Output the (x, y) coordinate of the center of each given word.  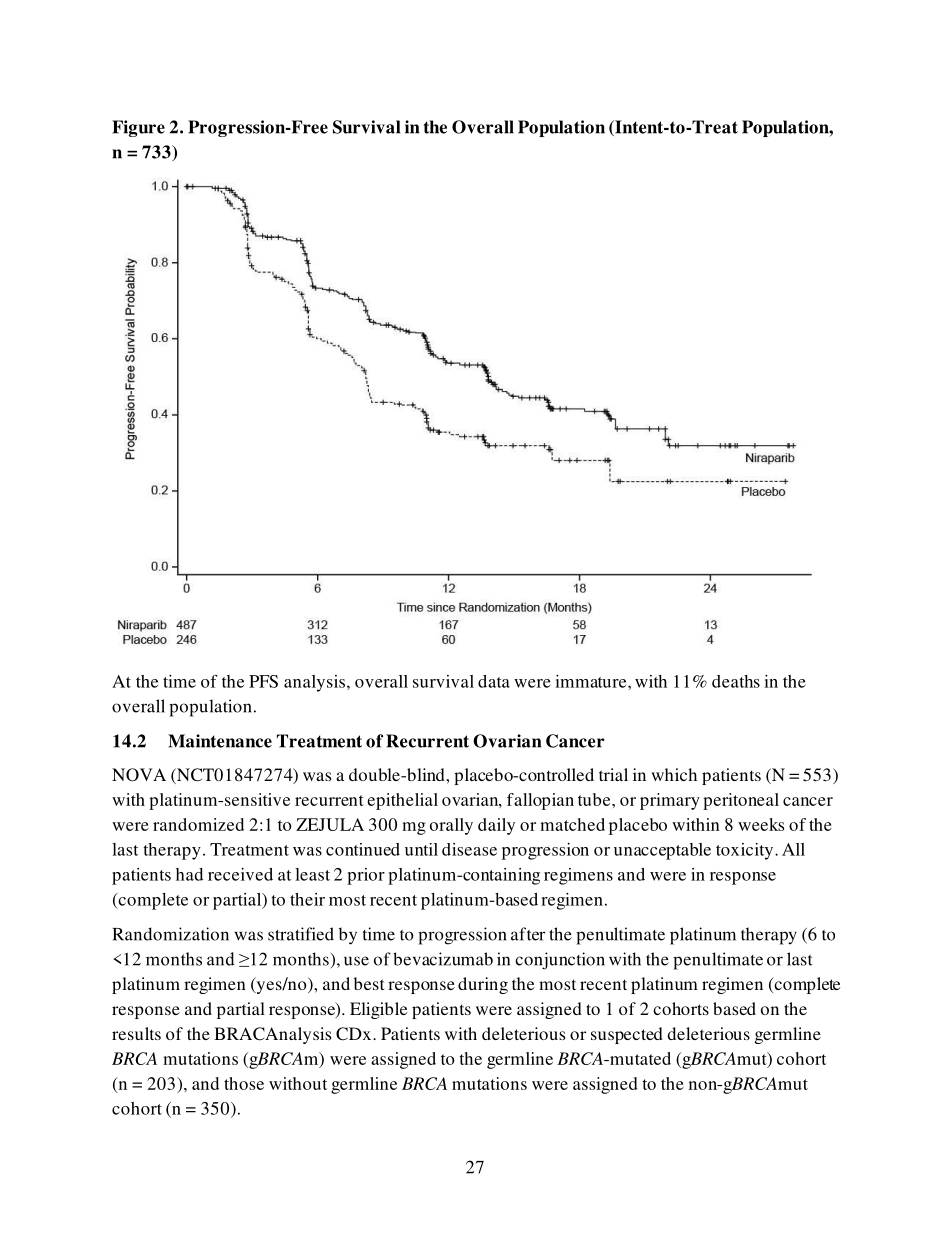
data (494, 681)
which (674, 774)
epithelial (402, 801)
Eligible (378, 1010)
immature (592, 681)
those (244, 1083)
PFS (263, 681)
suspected (627, 1035)
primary (670, 801)
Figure (138, 128)
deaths (736, 681)
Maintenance (220, 741)
